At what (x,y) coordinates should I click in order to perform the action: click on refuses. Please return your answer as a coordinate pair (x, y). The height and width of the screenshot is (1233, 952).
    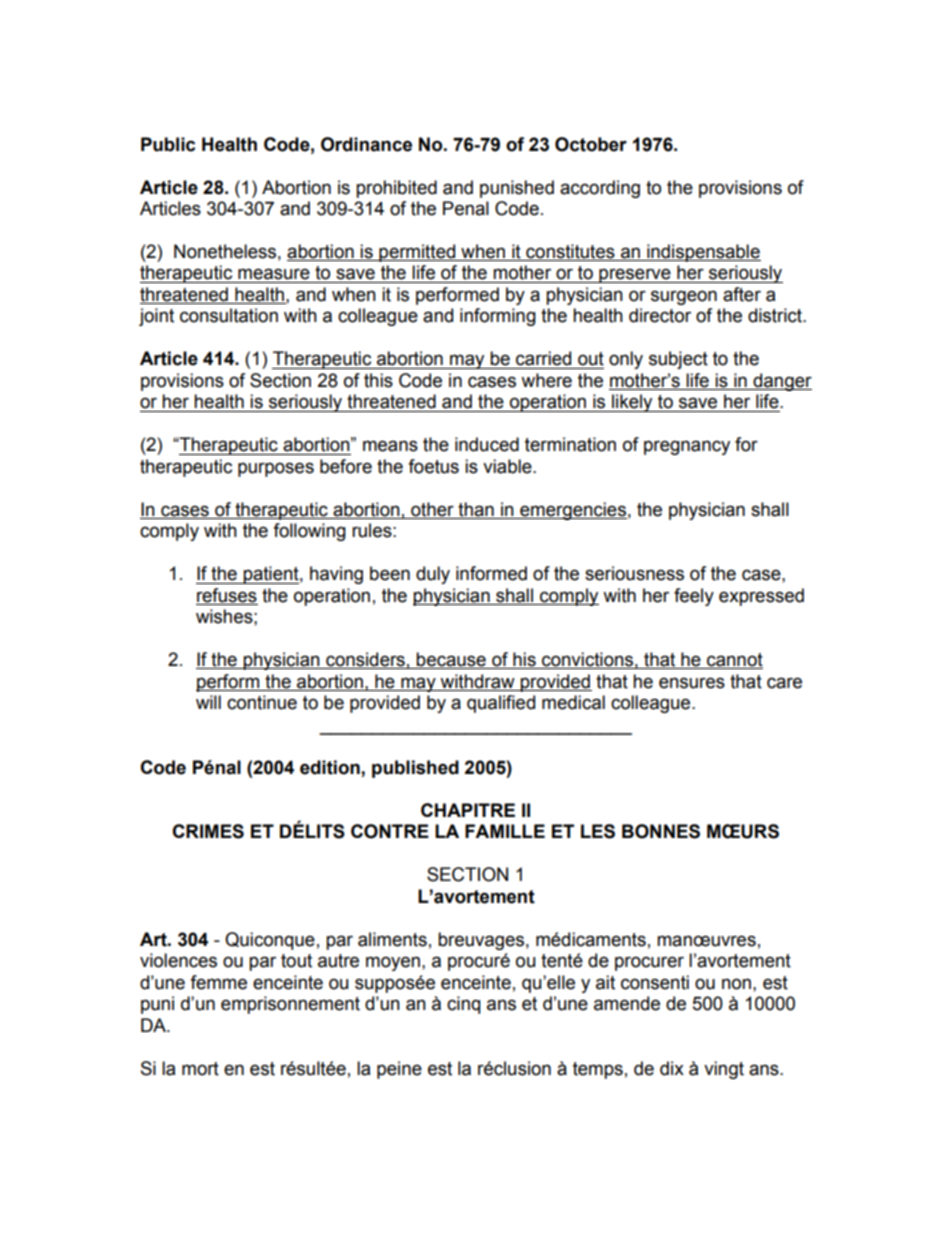
    Looking at the image, I should click on (227, 596).
